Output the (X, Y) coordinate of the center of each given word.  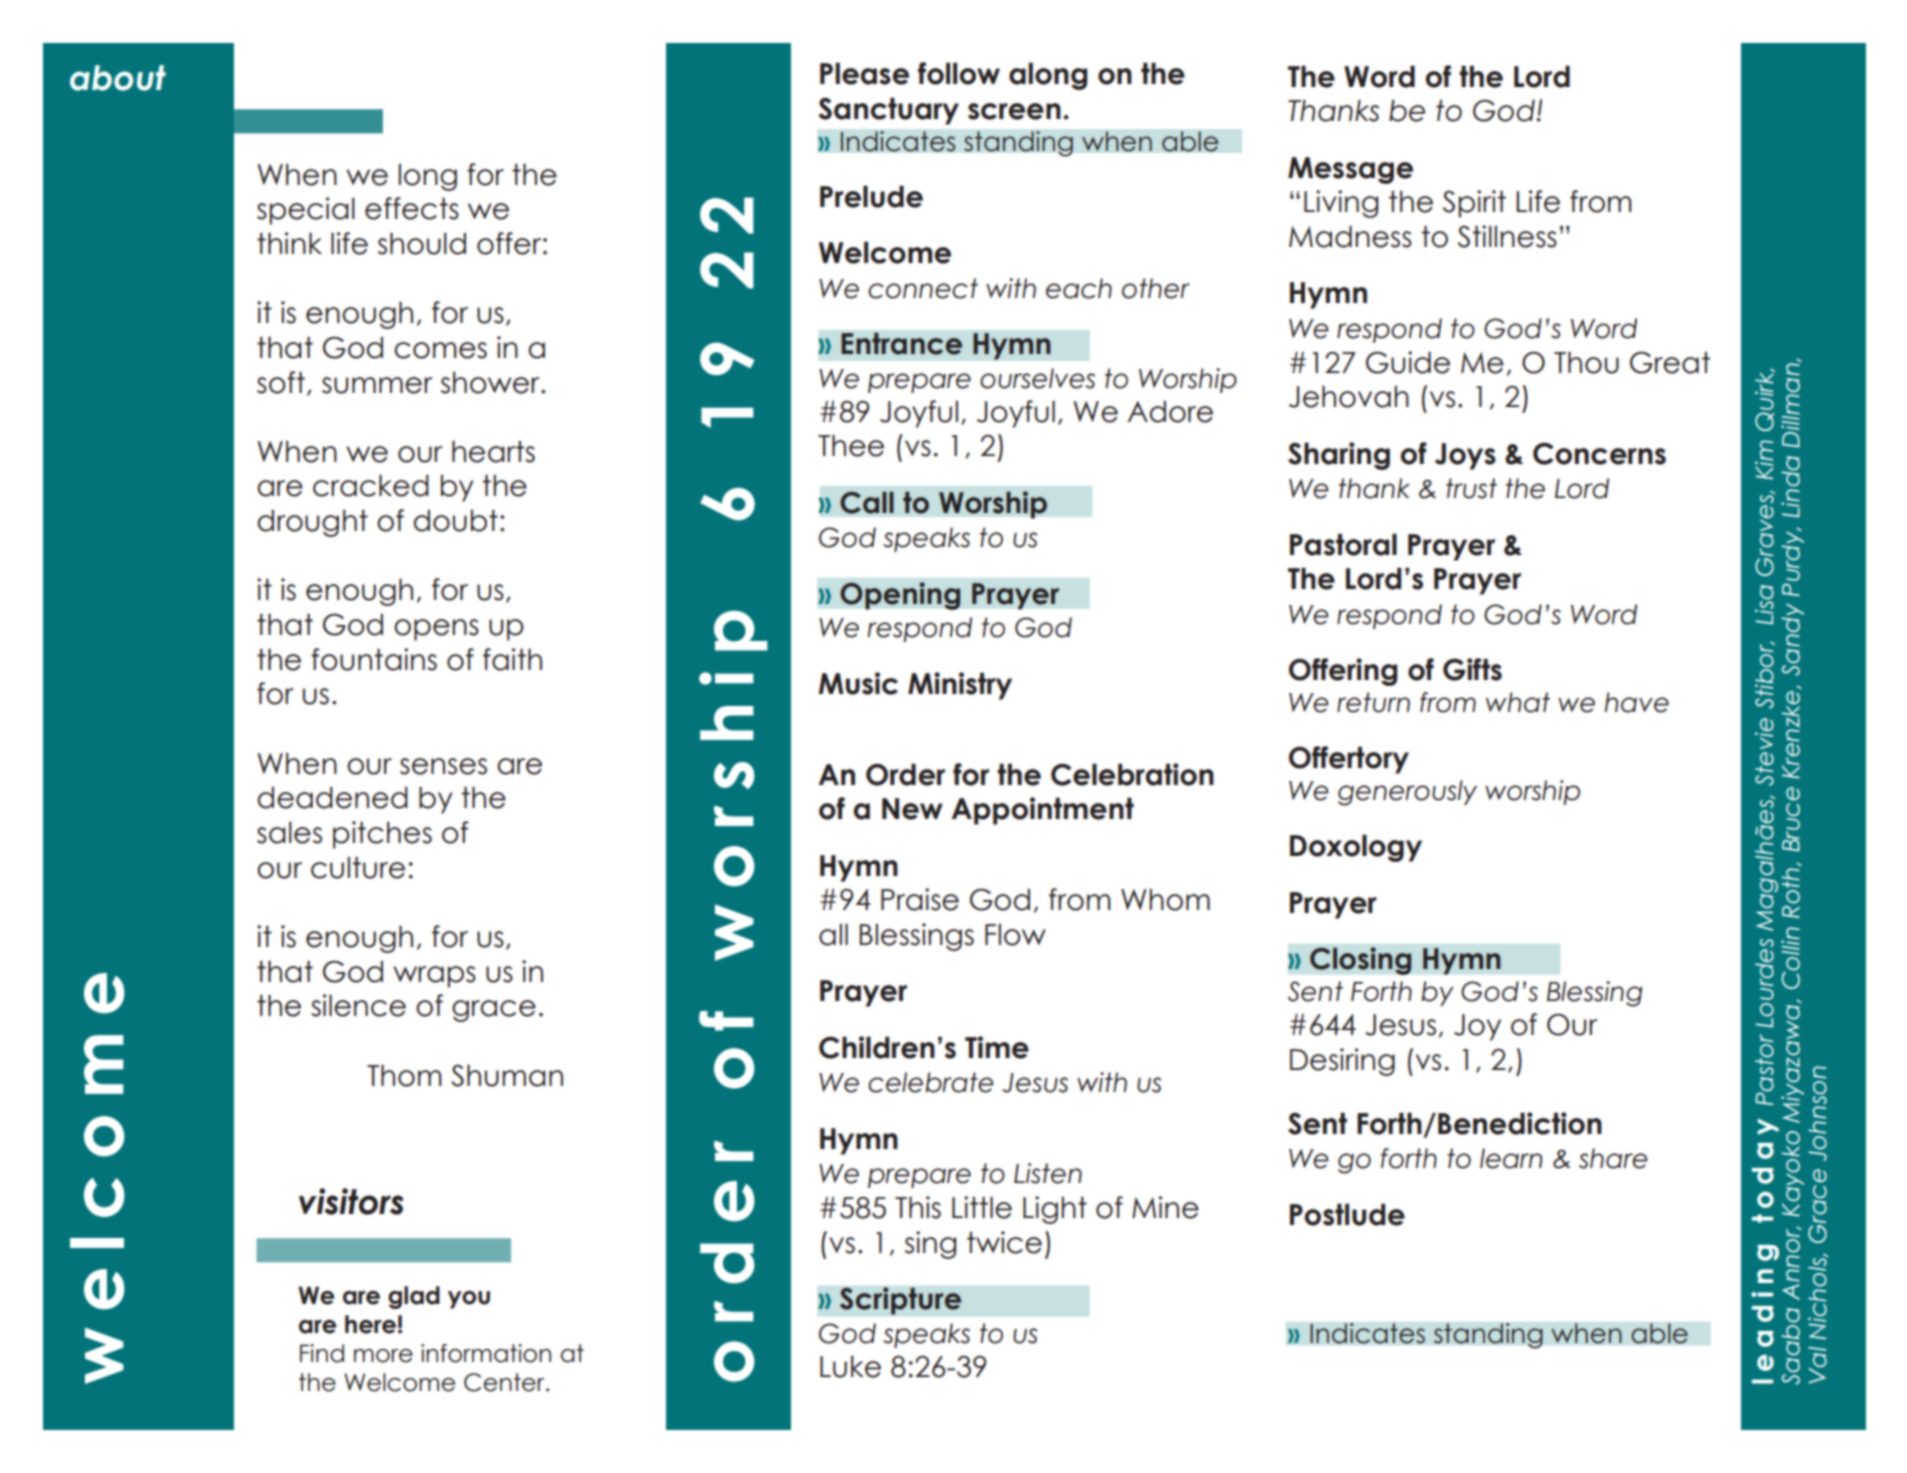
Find (322, 1353)
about (118, 78)
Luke (850, 1366)
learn (1511, 1158)
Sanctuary (888, 111)
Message (1350, 170)
